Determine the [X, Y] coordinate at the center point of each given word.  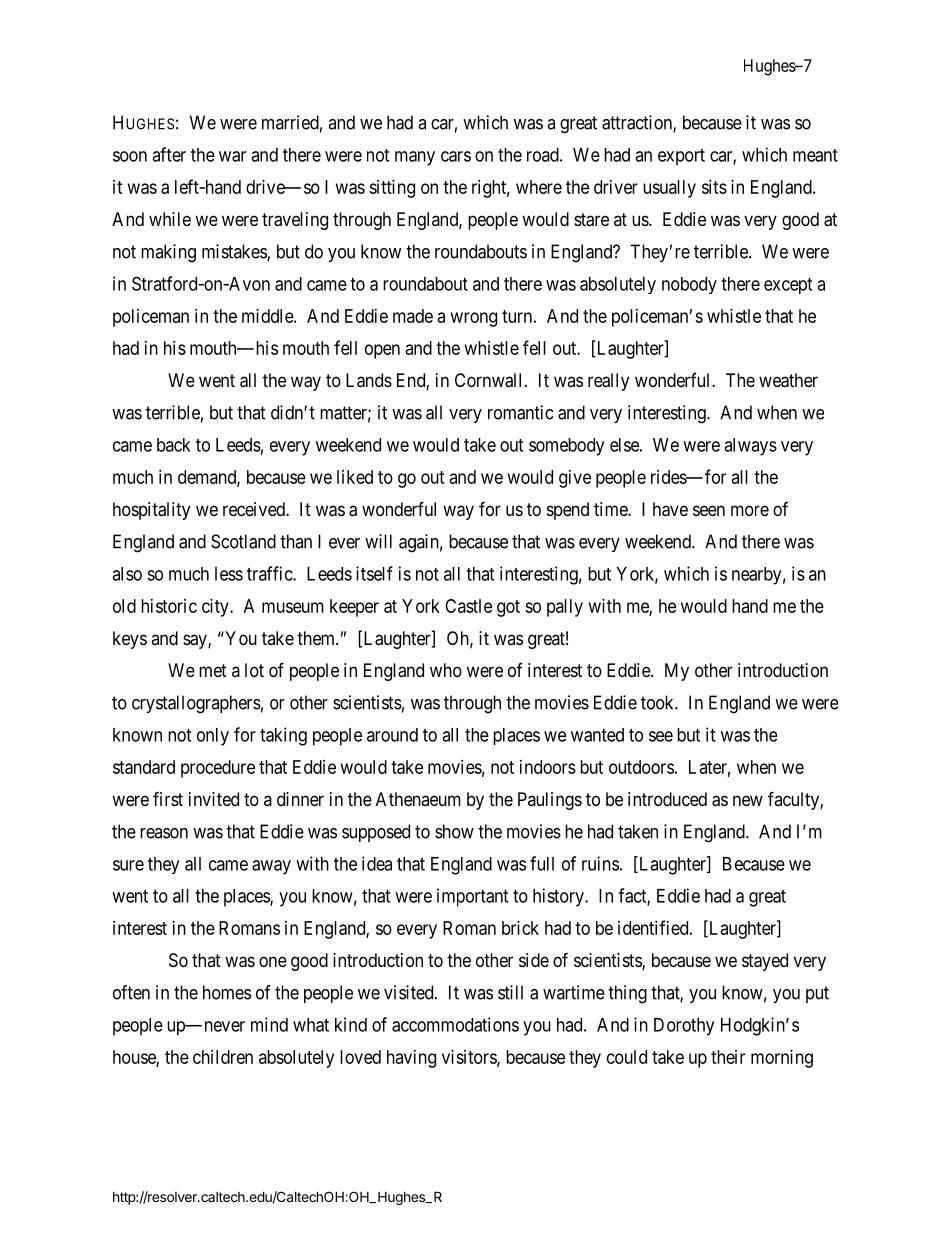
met [213, 670]
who [446, 670]
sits [714, 187]
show [454, 831]
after [169, 154]
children [223, 1057]
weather [788, 380]
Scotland [243, 541]
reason [164, 833]
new [748, 800]
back [174, 445]
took [658, 702]
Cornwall [490, 380]
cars [456, 156]
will [378, 541]
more [750, 510]
